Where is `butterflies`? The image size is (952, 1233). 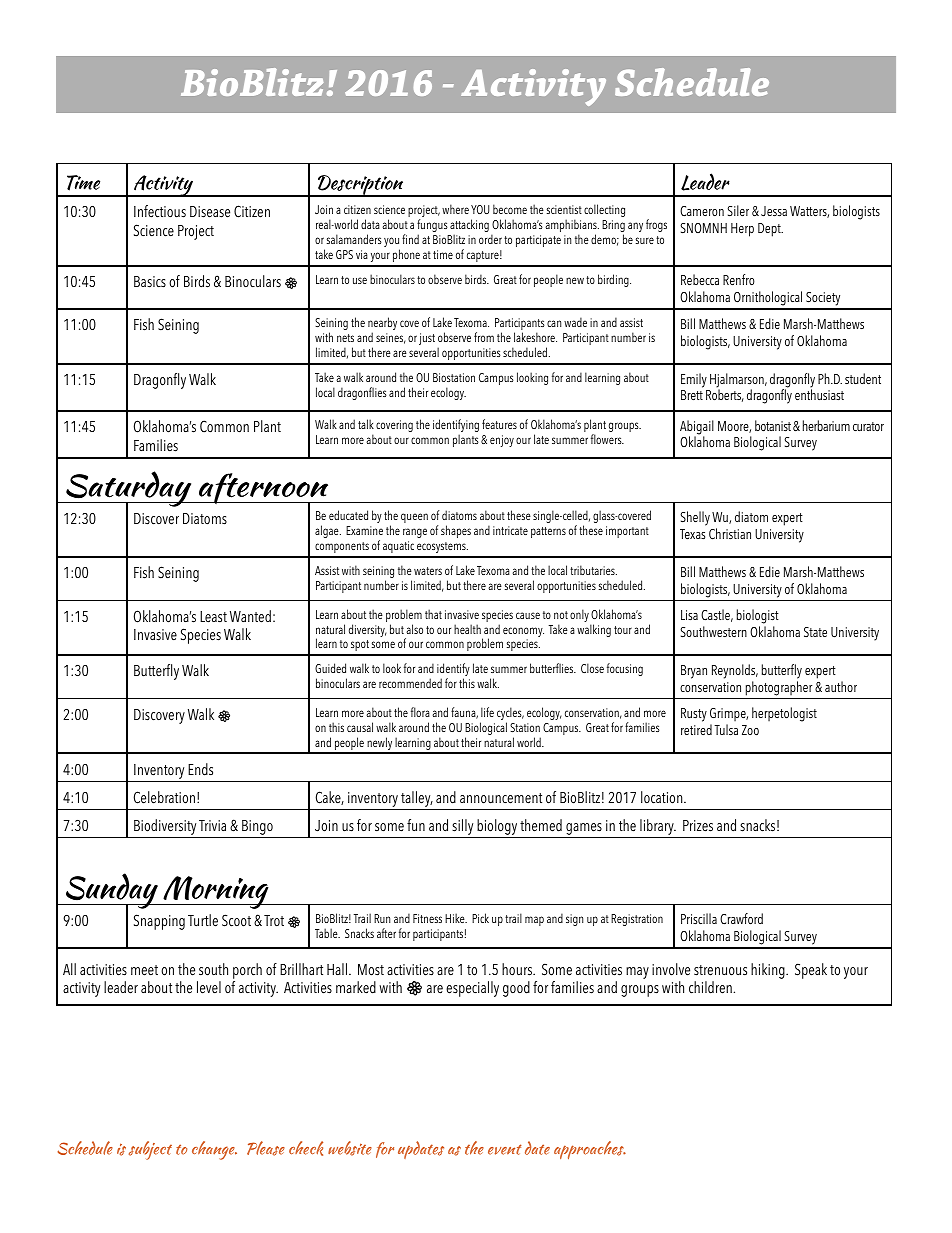 butterflies is located at coordinates (553, 668).
